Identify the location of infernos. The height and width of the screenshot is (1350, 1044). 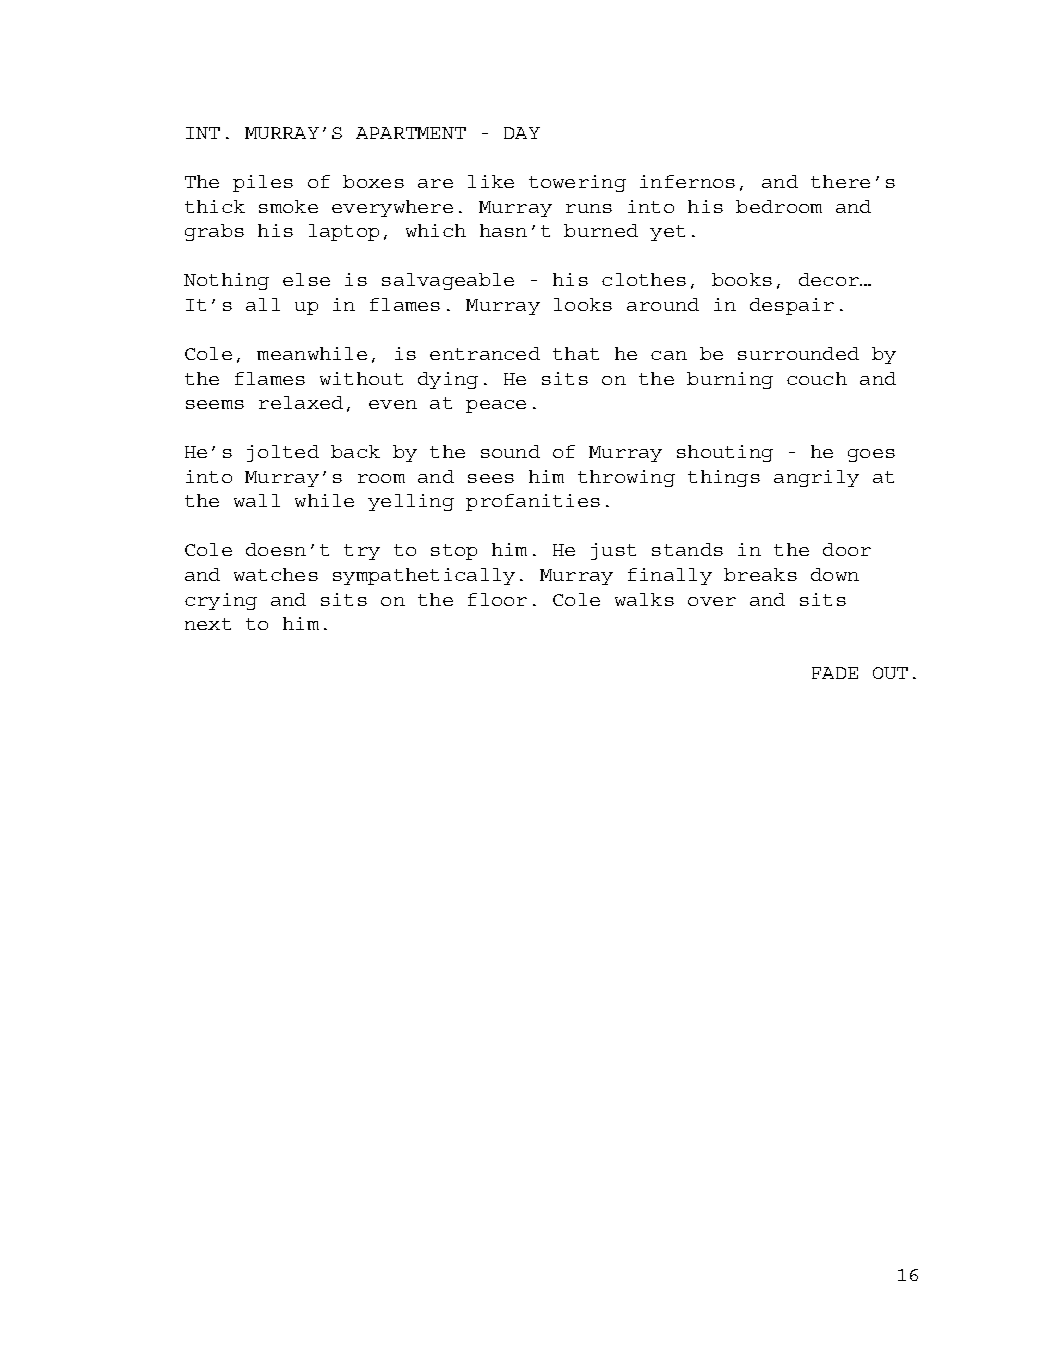
(687, 181).
